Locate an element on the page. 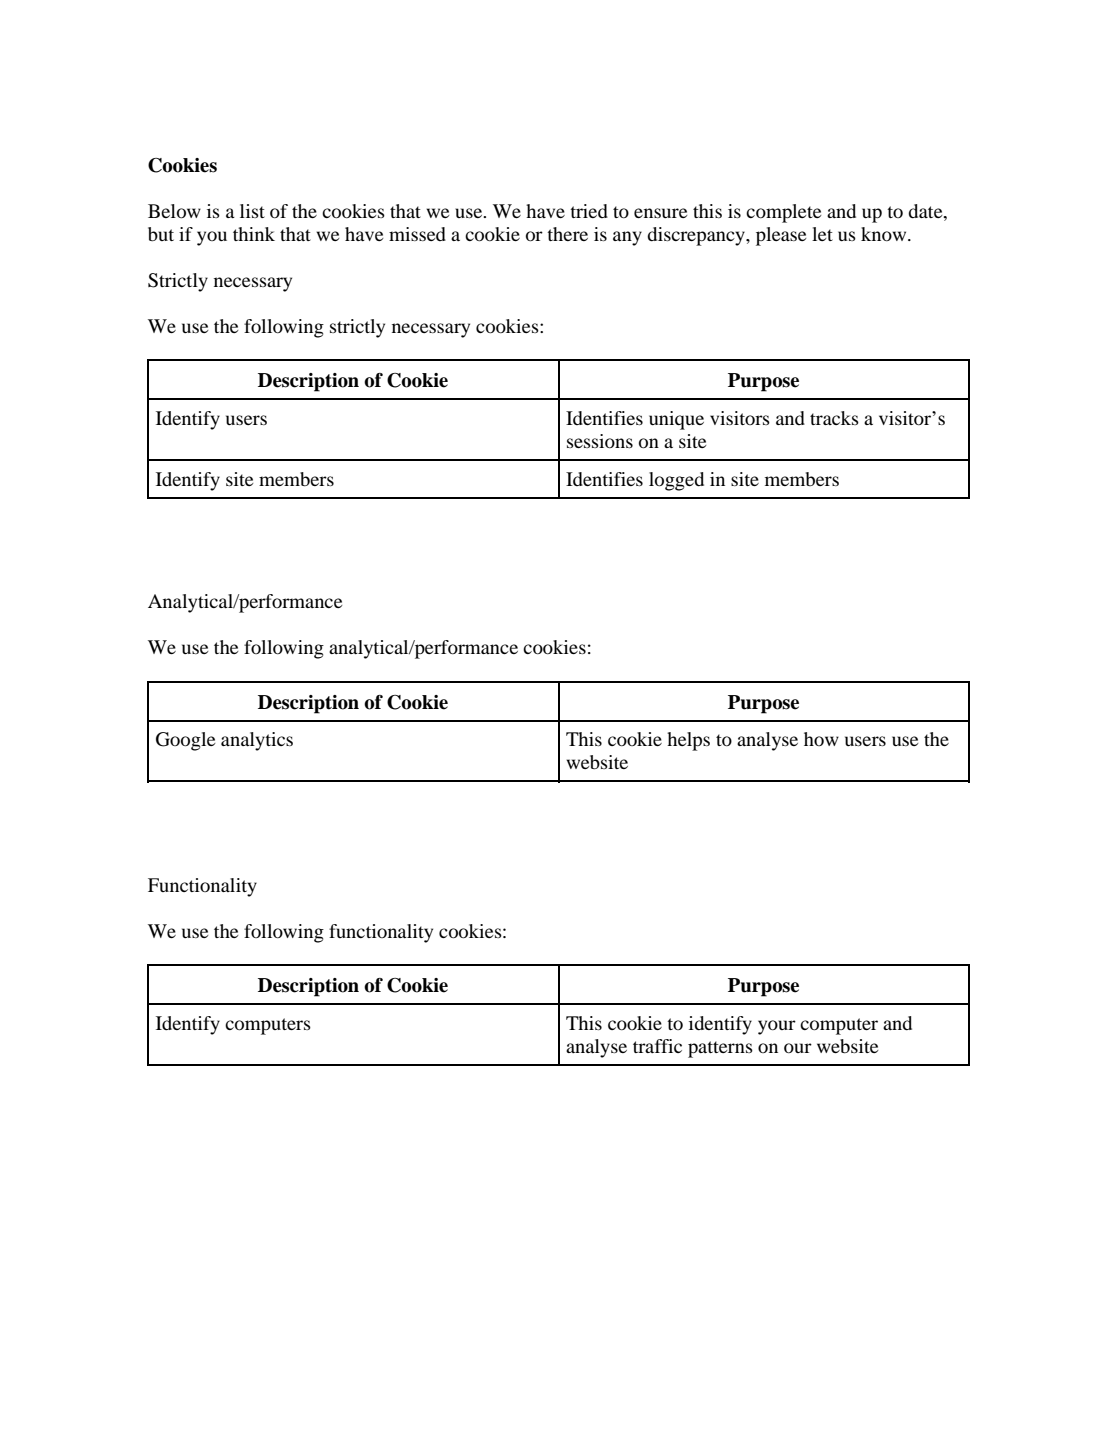 Image resolution: width=1117 pixels, height=1446 pixels. helps is located at coordinates (688, 741).
